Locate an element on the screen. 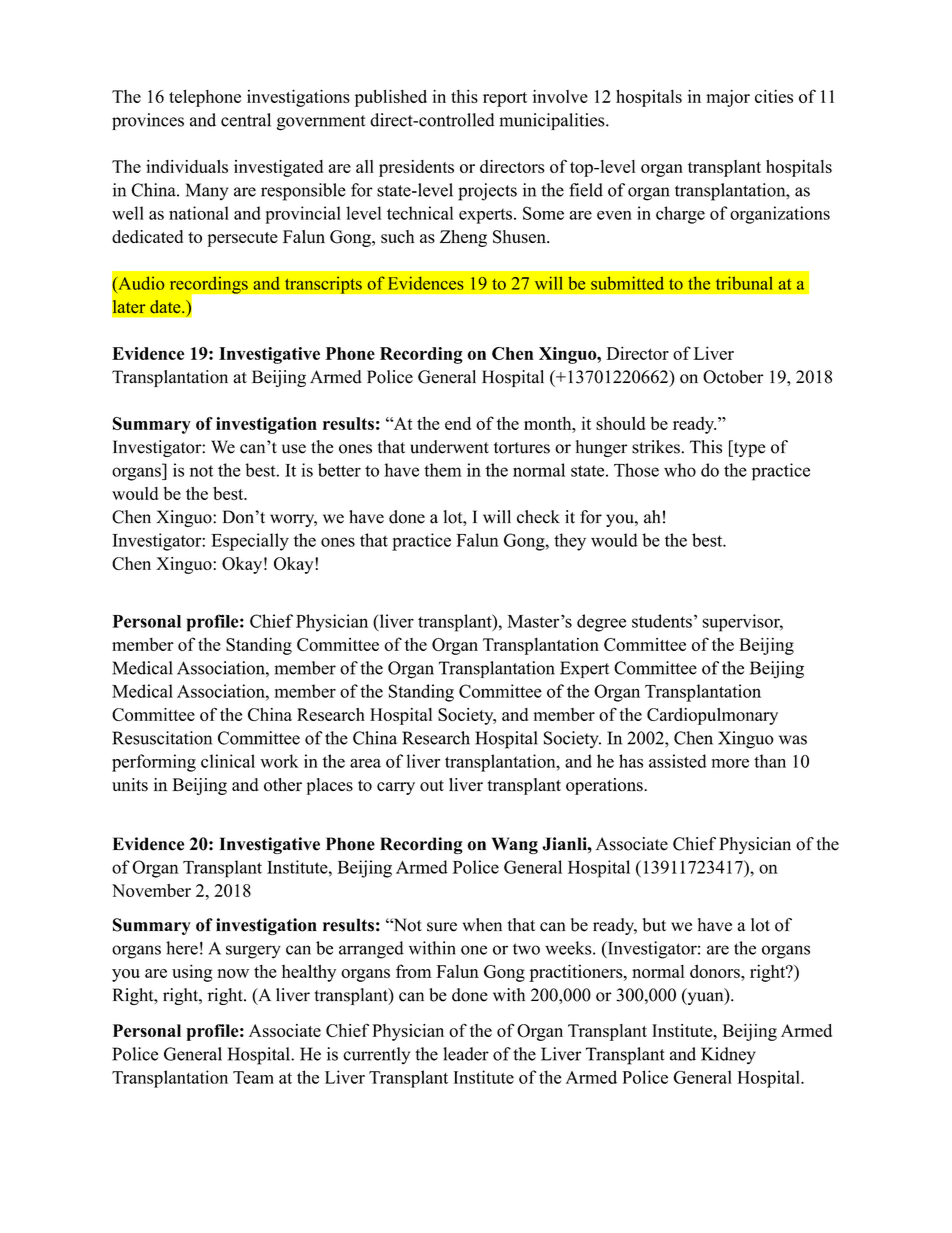  leader is located at coordinates (466, 1054).
